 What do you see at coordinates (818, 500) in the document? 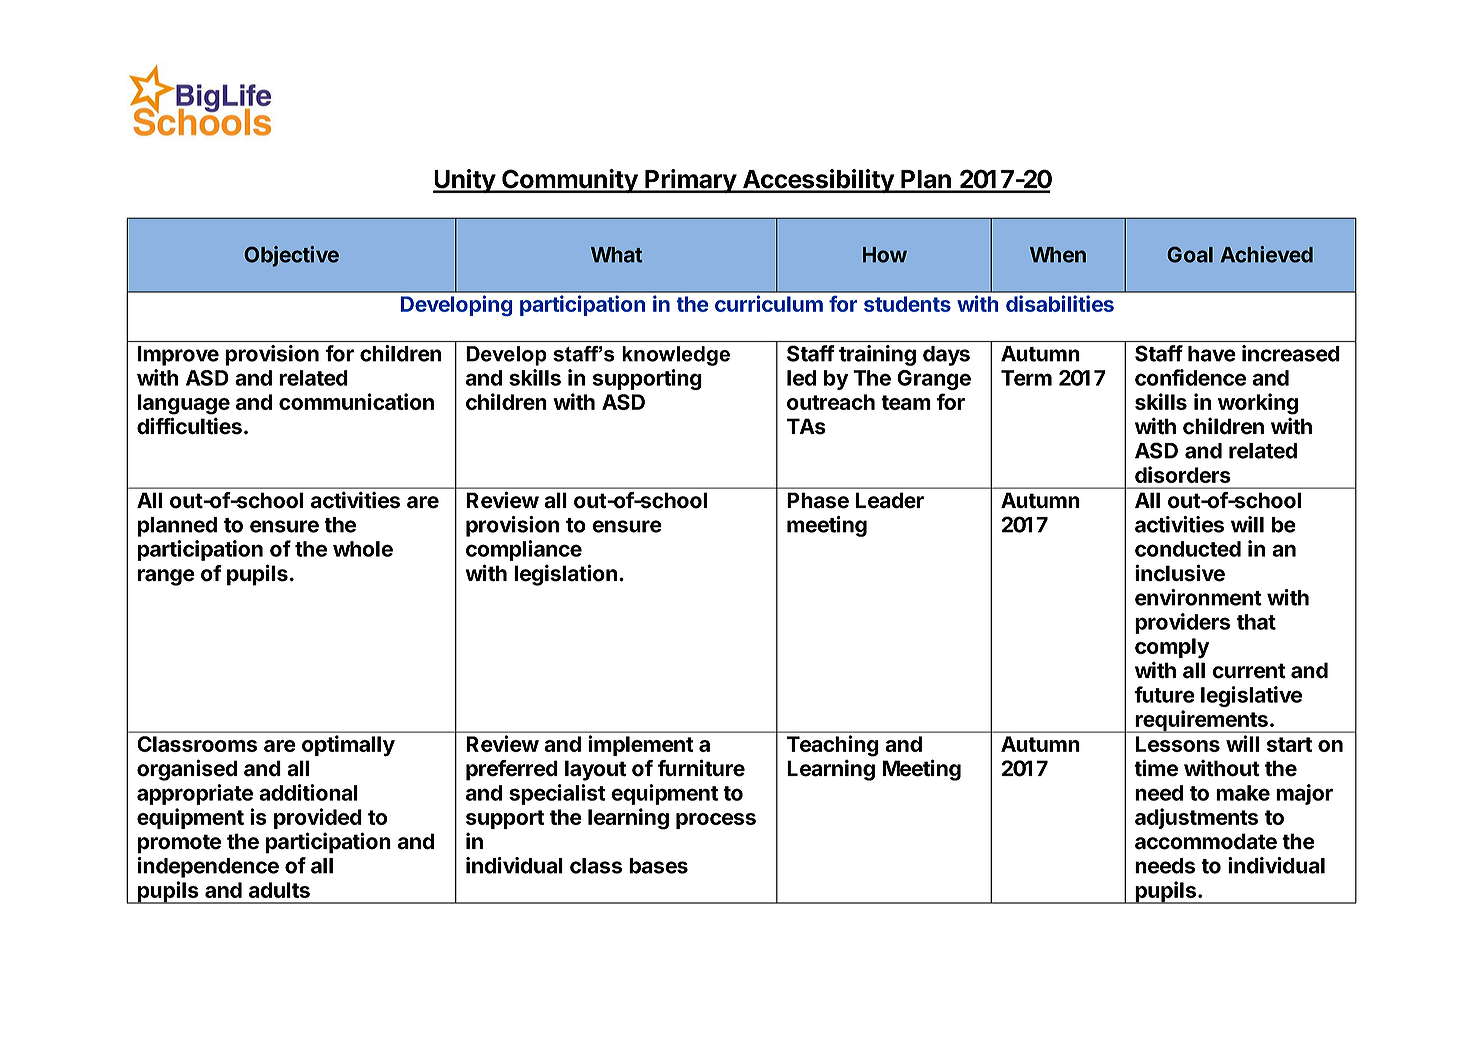
I see `Phase` at bounding box center [818, 500].
